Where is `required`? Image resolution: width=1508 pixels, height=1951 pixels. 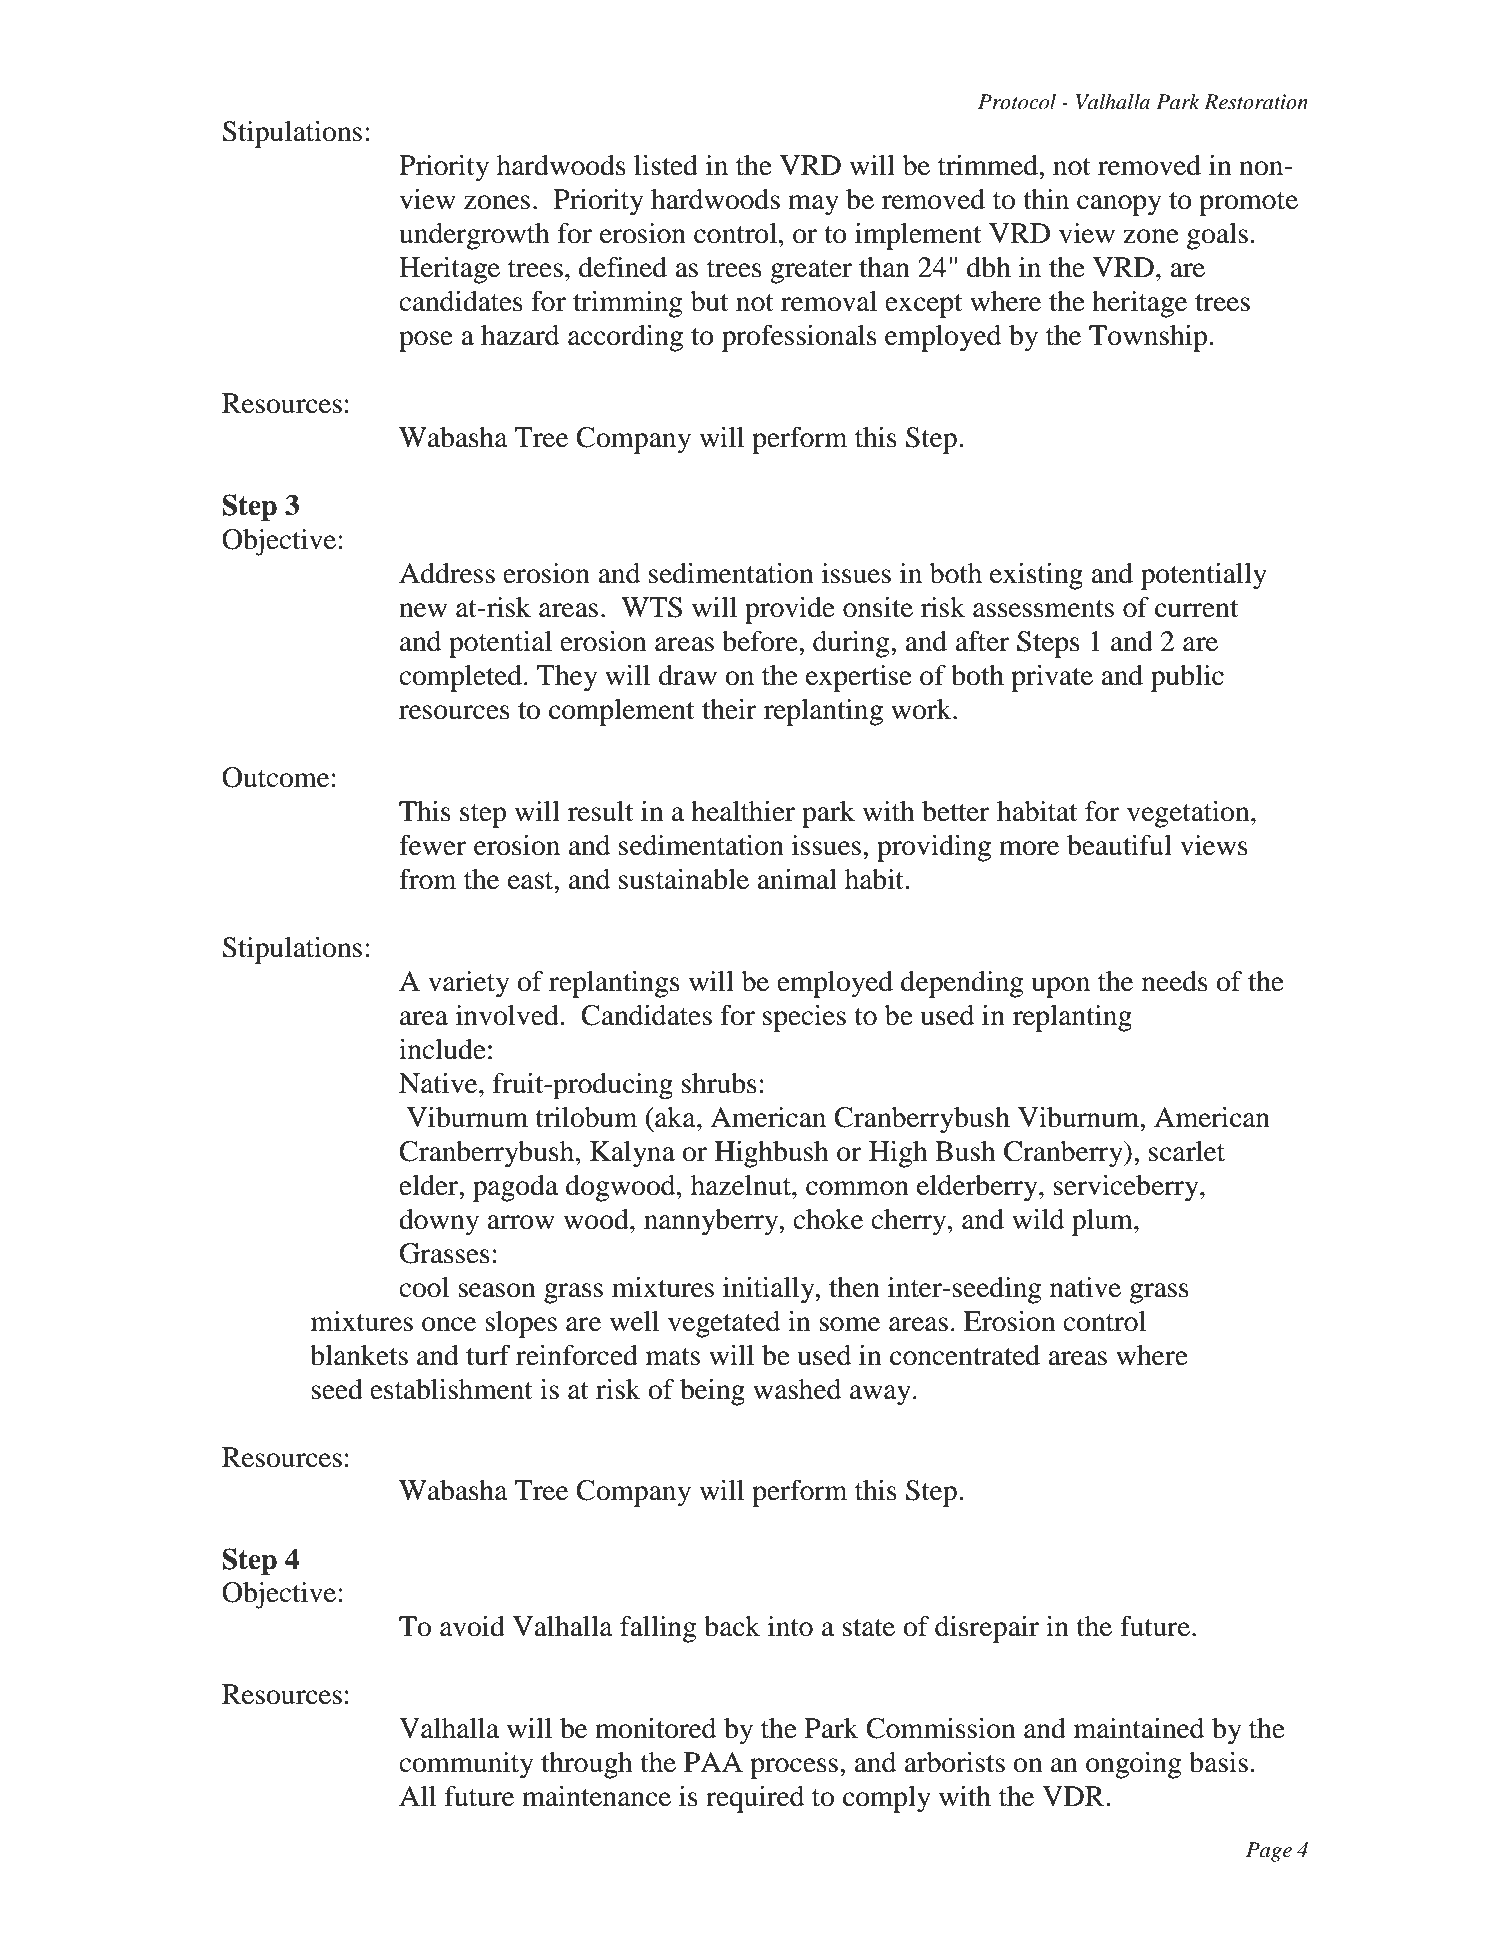
required is located at coordinates (755, 1799).
